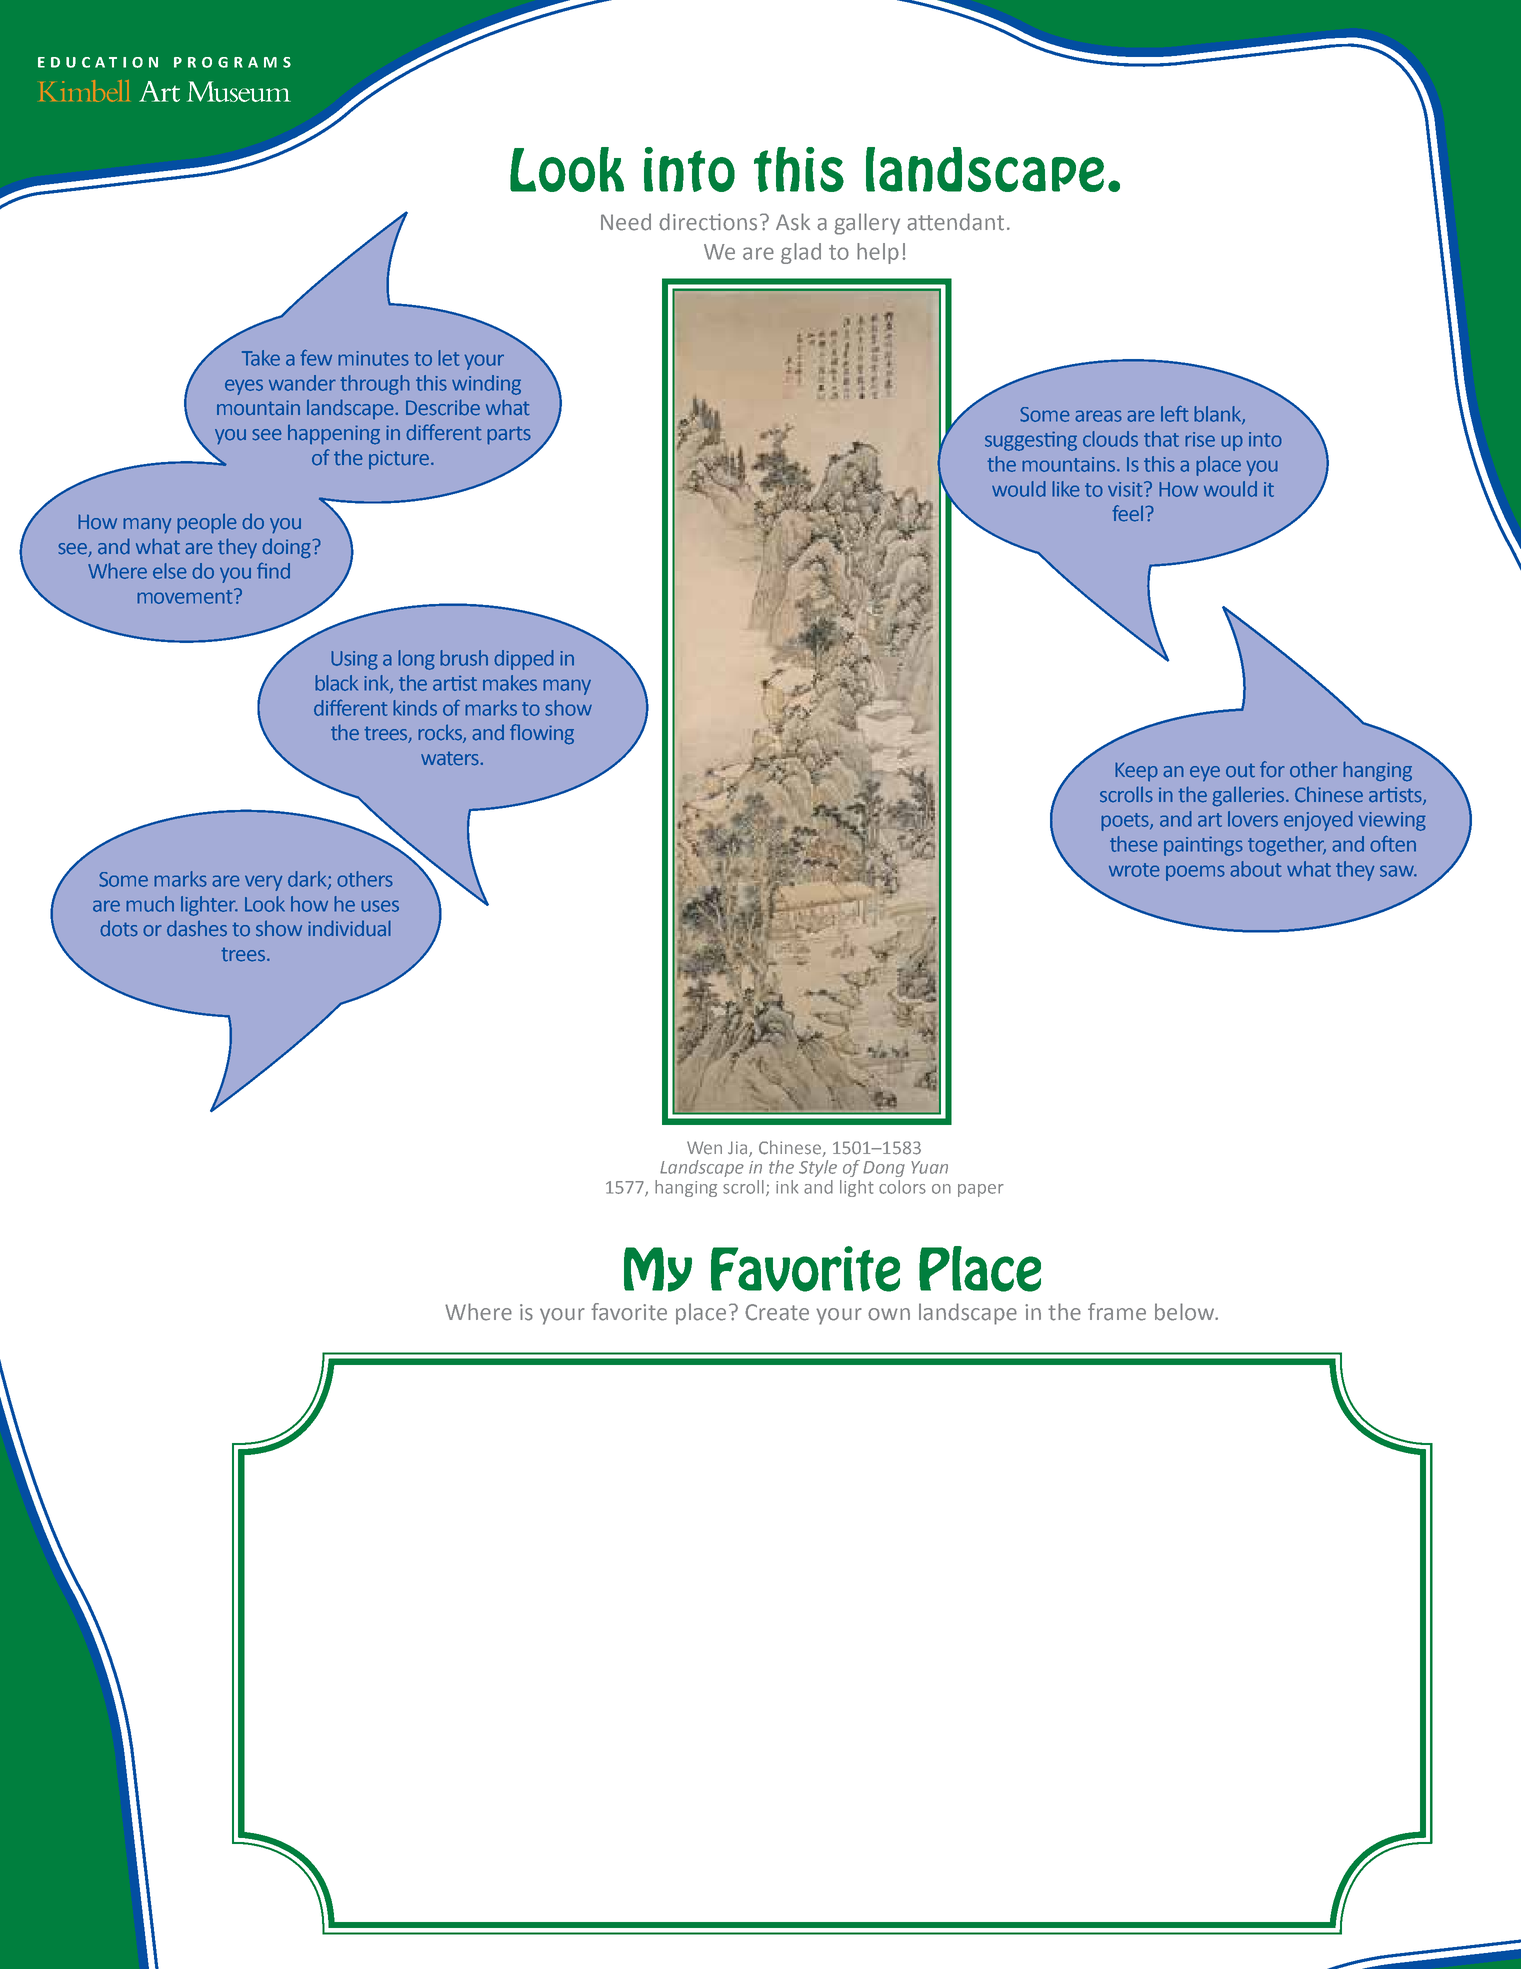  What do you see at coordinates (889, 1314) in the page?
I see `own` at bounding box center [889, 1314].
